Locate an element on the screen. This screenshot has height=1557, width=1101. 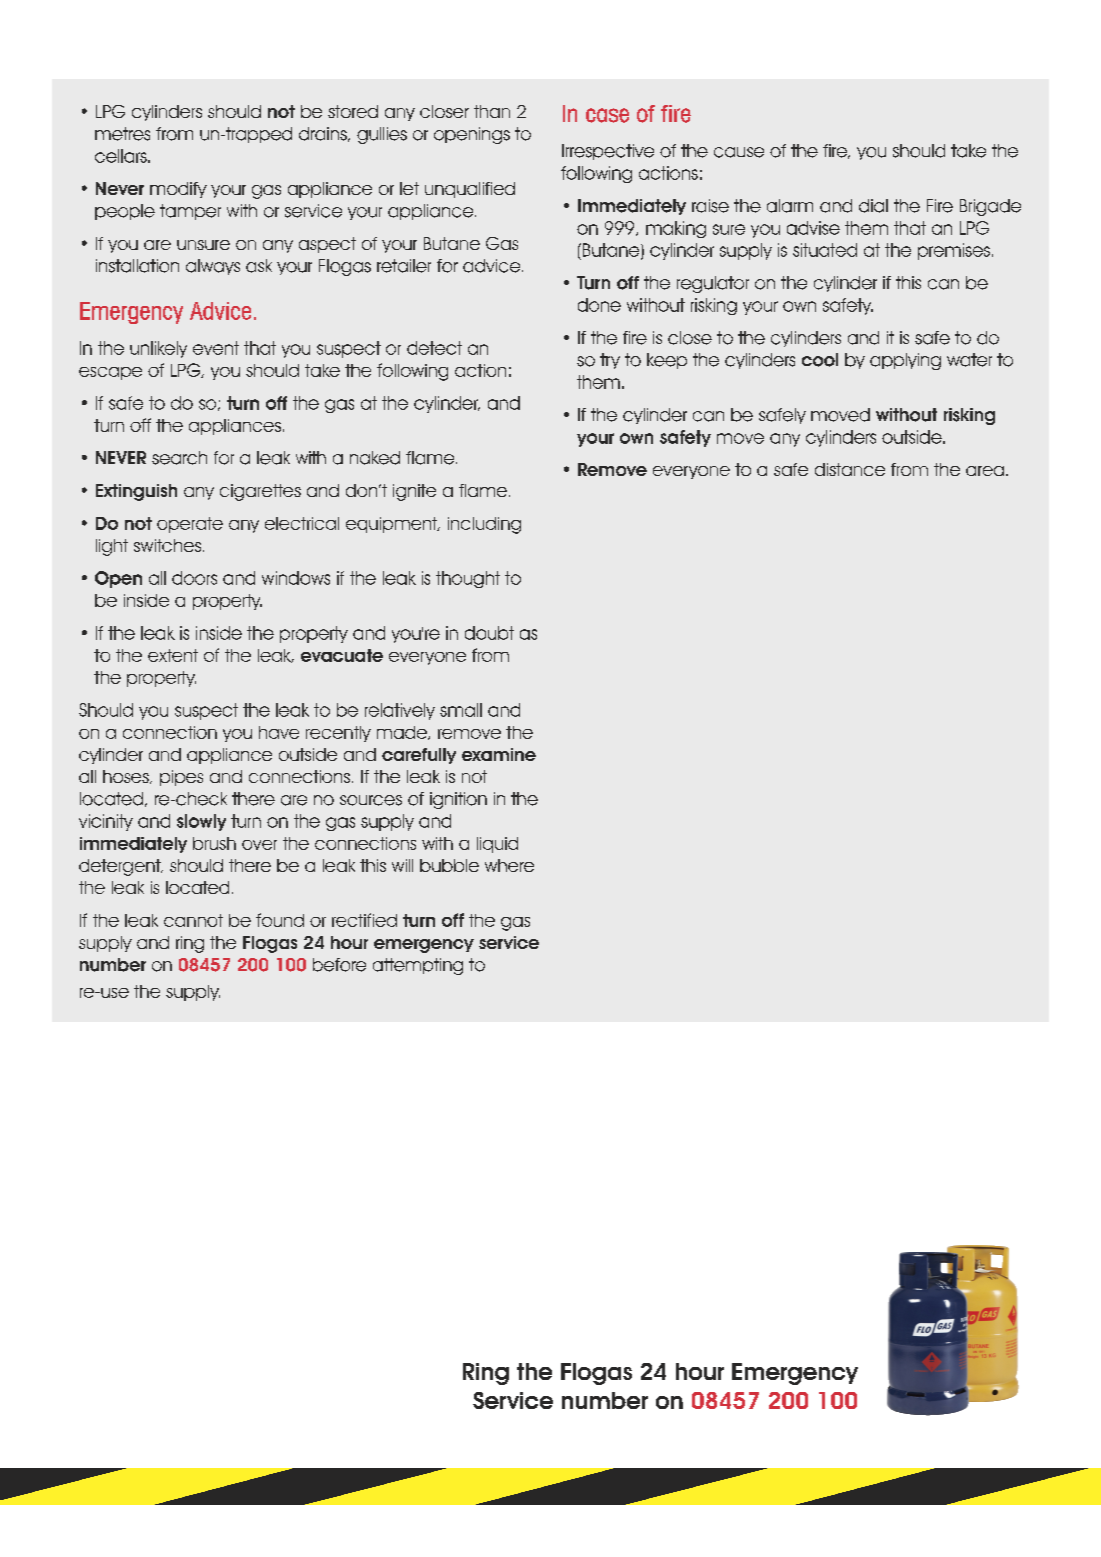
area is located at coordinates (985, 471).
